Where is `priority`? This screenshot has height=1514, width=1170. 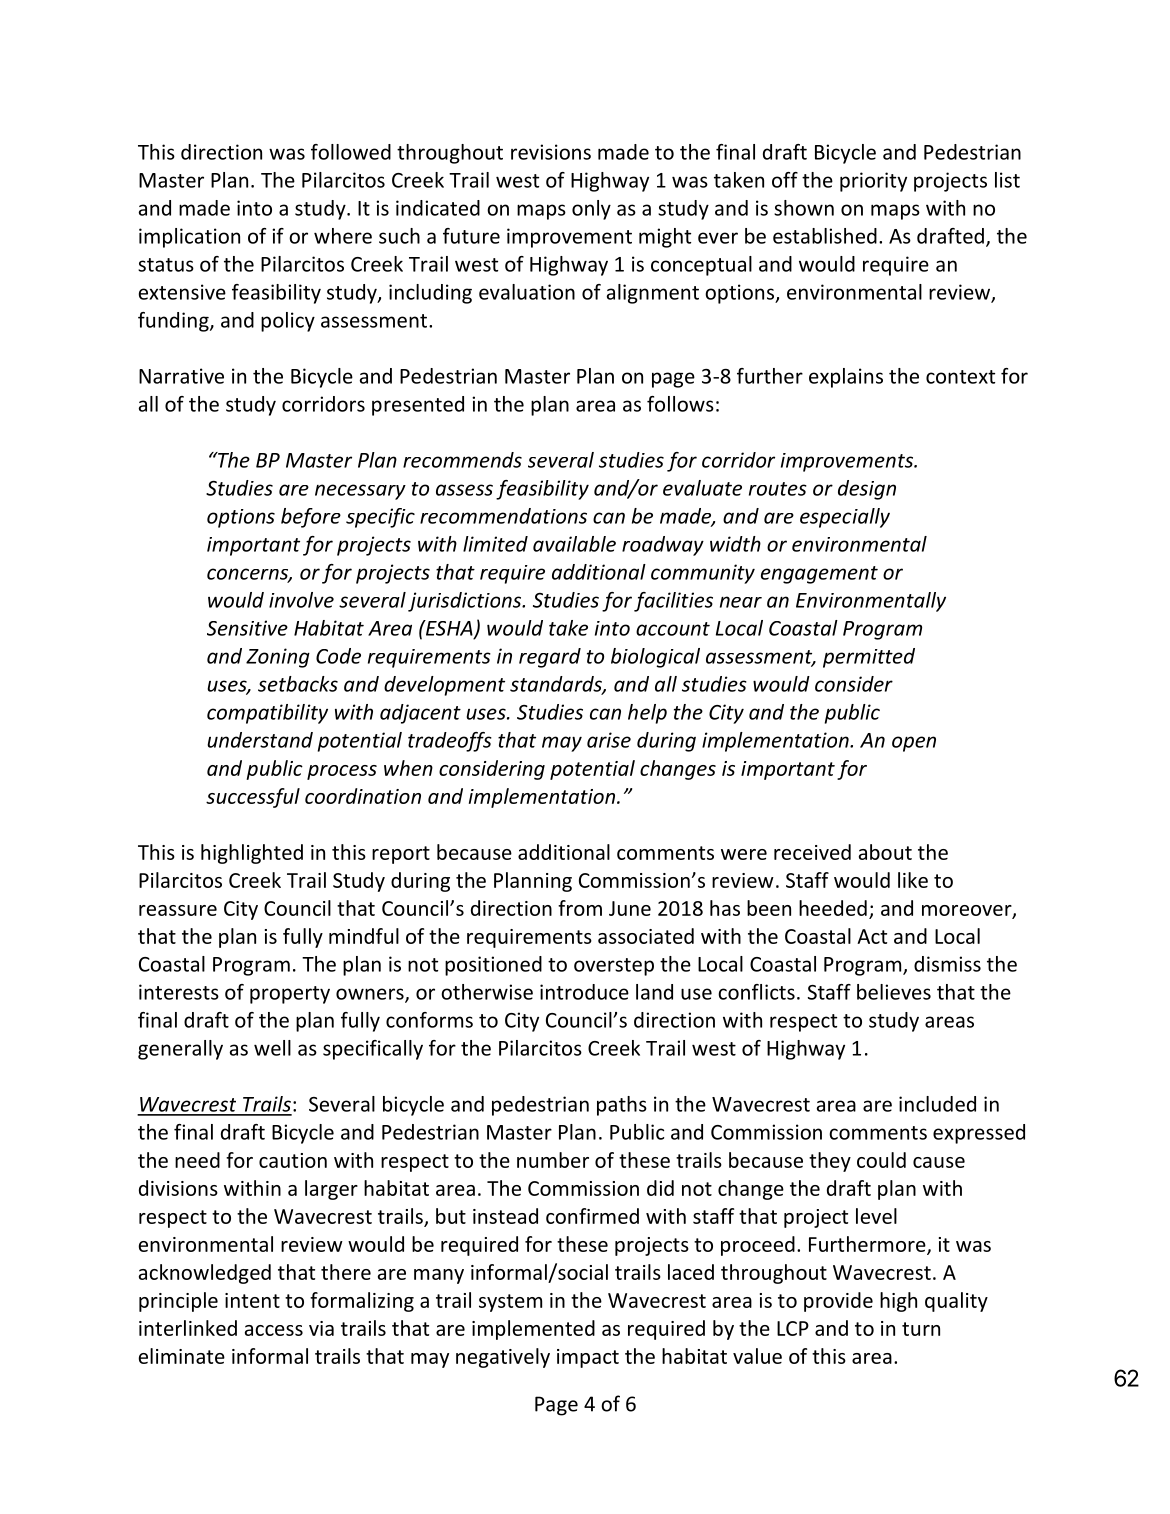
priority is located at coordinates (873, 182).
